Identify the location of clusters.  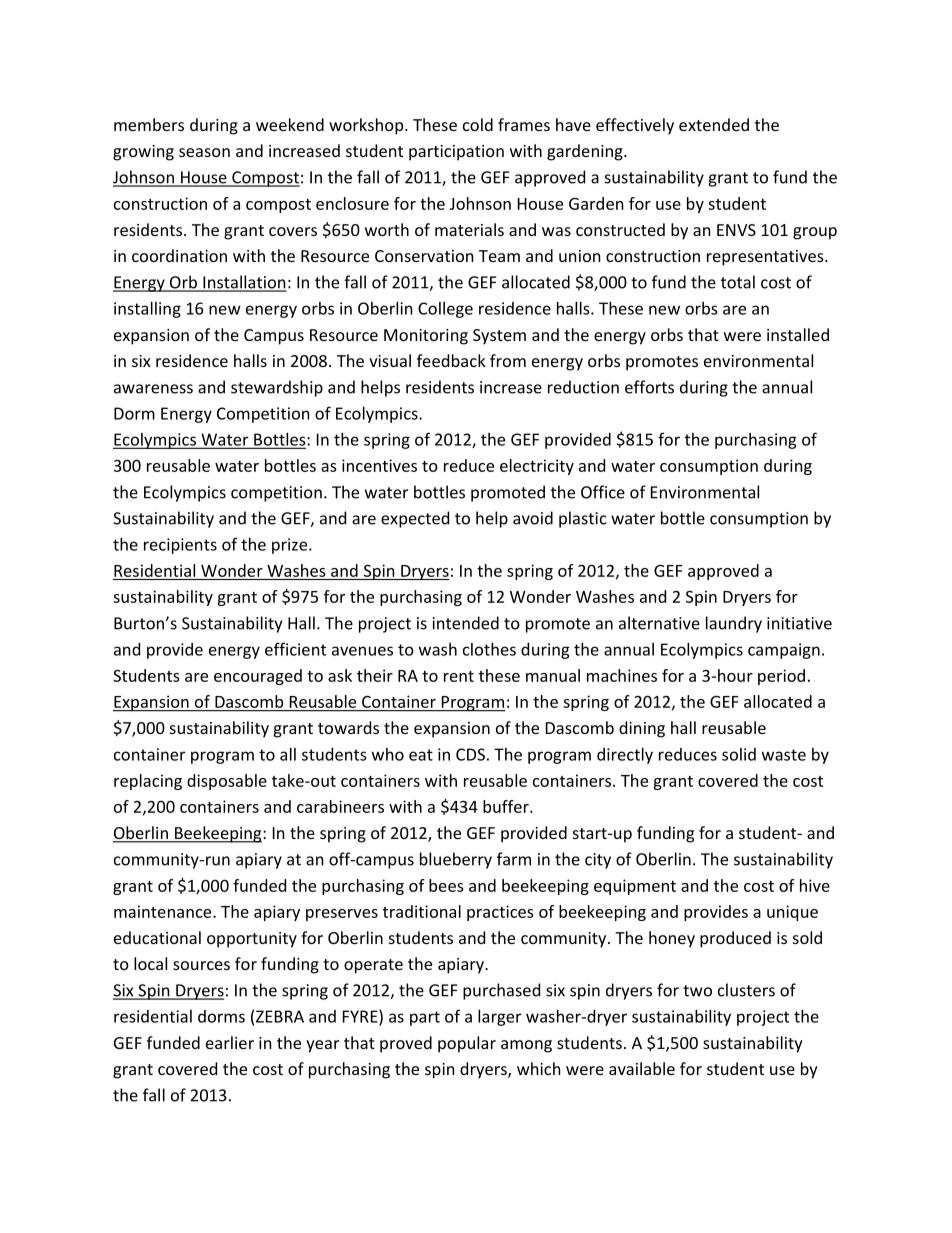
(746, 990).
